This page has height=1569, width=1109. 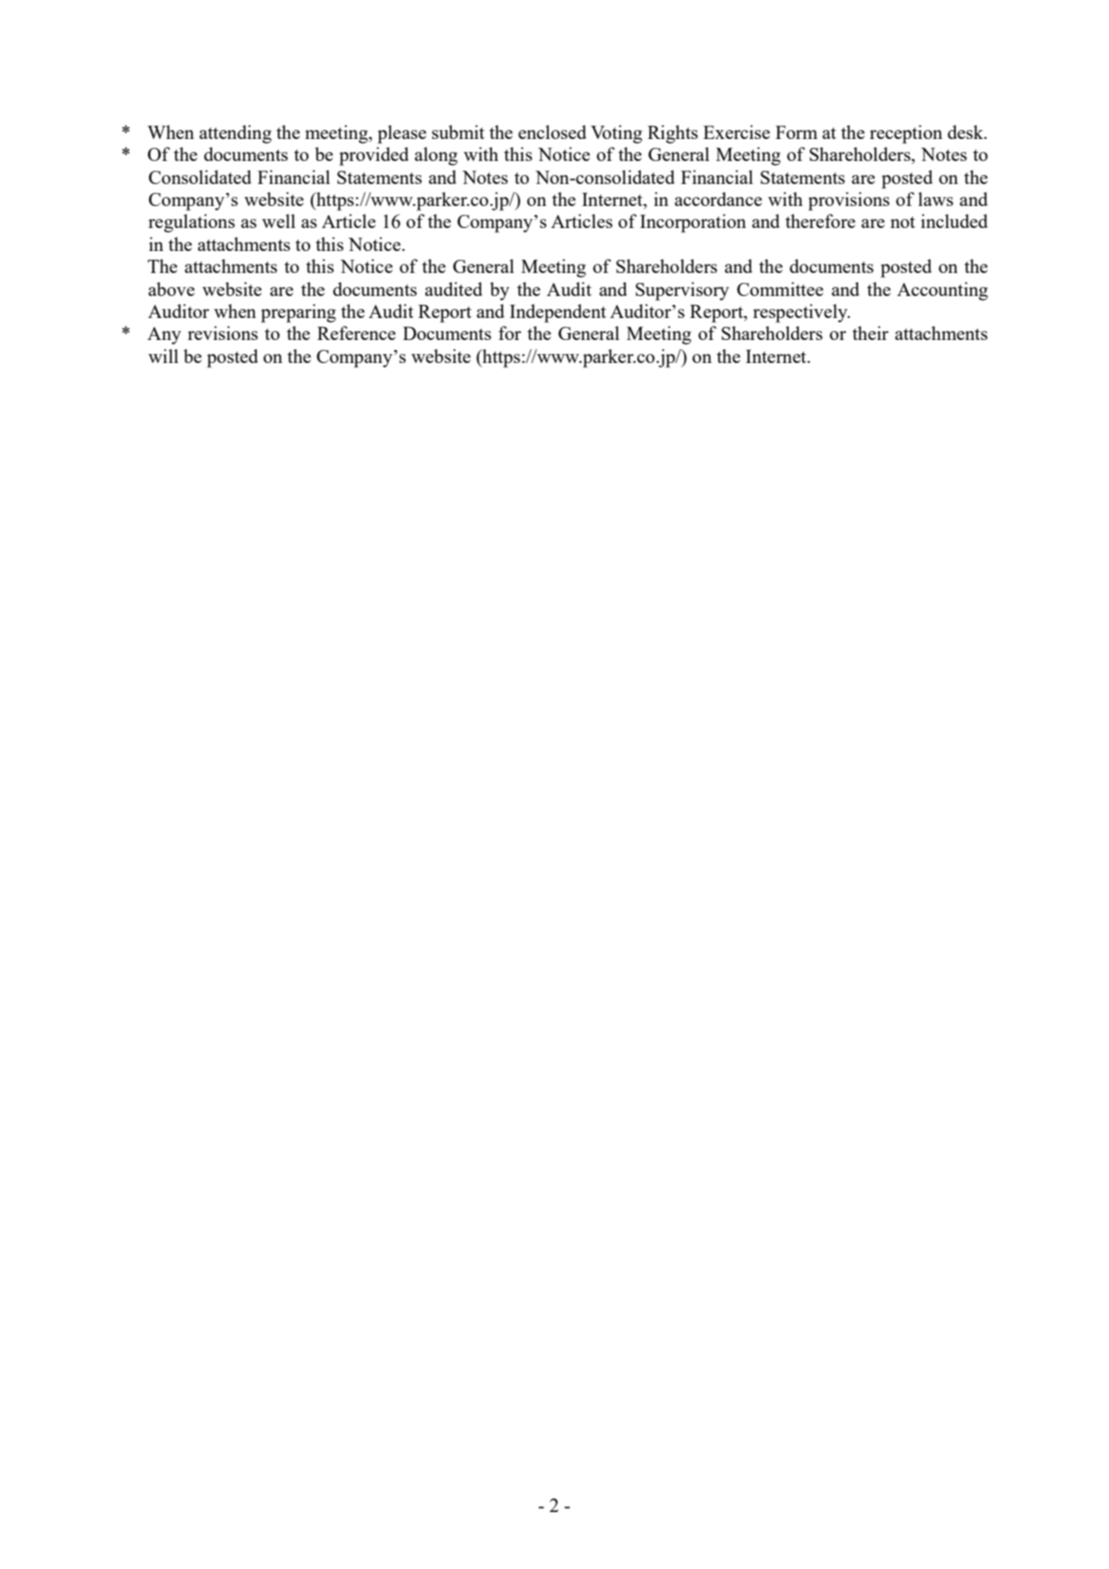 What do you see at coordinates (356, 333) in the page?
I see `Reference` at bounding box center [356, 333].
